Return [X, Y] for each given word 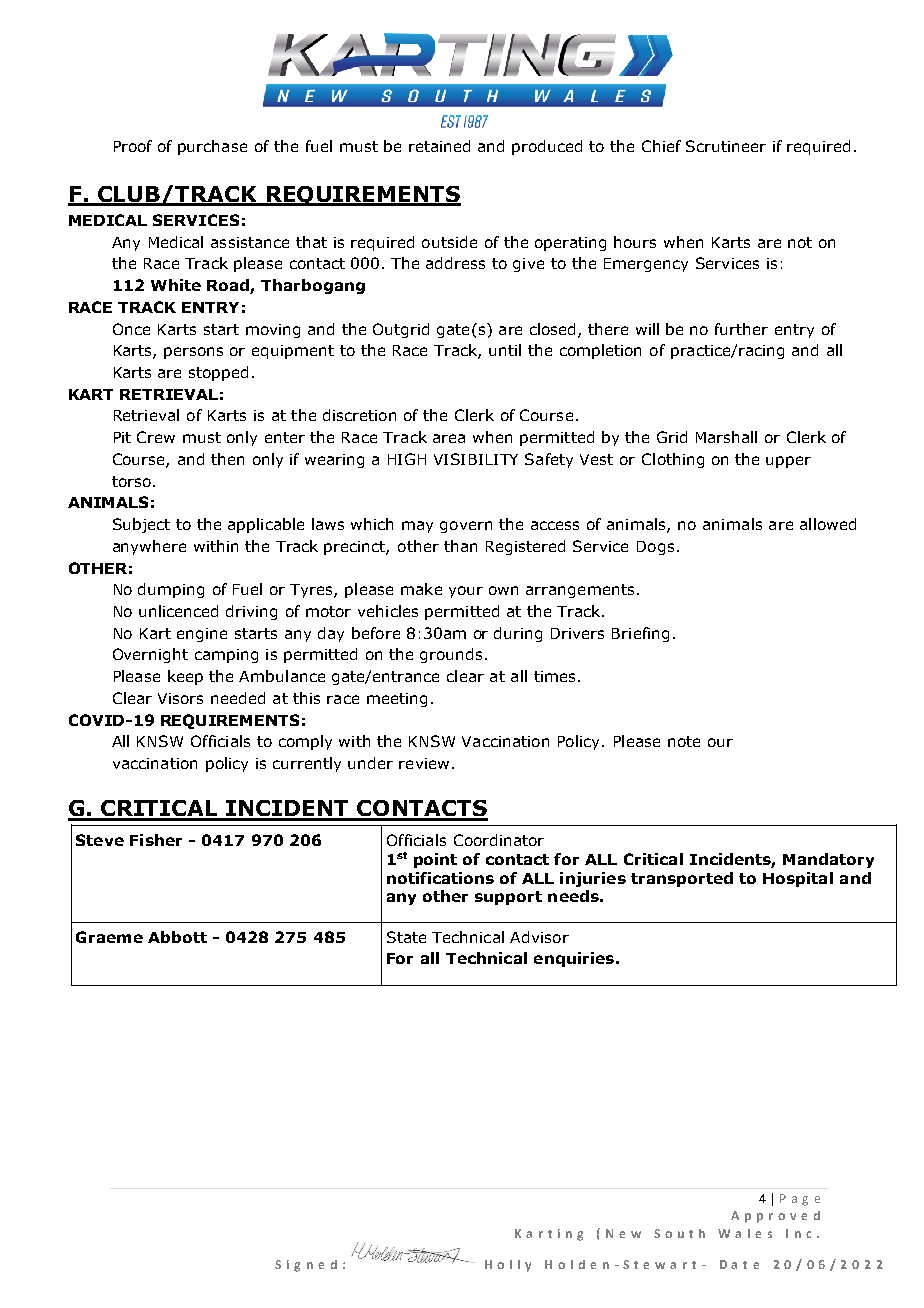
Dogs [655, 548]
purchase [212, 147]
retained [439, 146]
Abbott [177, 937]
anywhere [149, 547]
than [460, 546]
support [508, 898]
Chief [661, 146]
